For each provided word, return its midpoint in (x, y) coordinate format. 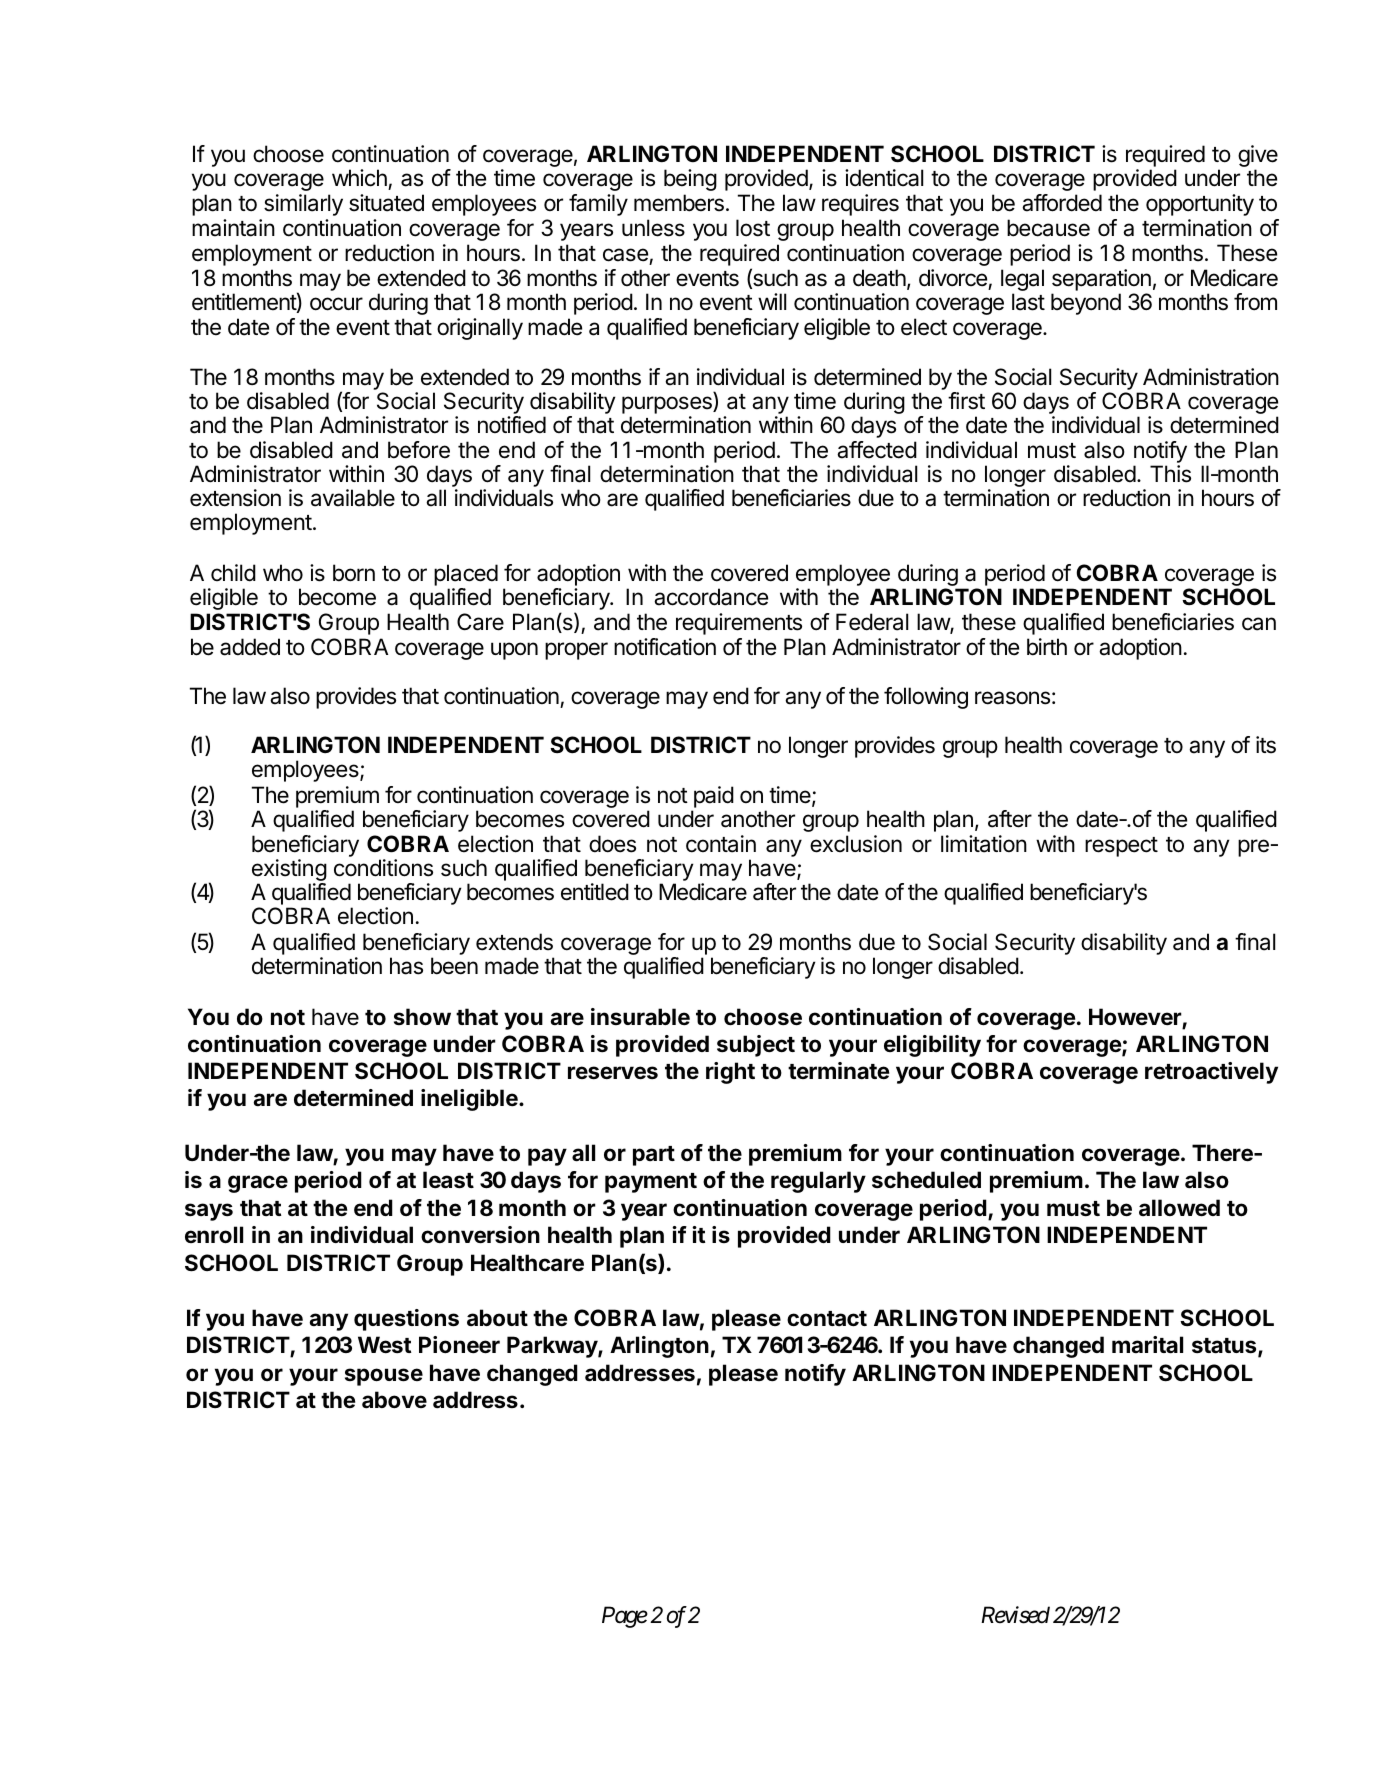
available (353, 498)
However (1136, 1018)
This (1170, 474)
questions (406, 1320)
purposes (668, 406)
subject (756, 1046)
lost (753, 228)
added (250, 647)
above (394, 1400)
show (422, 1016)
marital (1147, 1345)
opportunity (1200, 205)
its (1266, 745)
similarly (303, 205)
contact (827, 1319)
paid (714, 797)
